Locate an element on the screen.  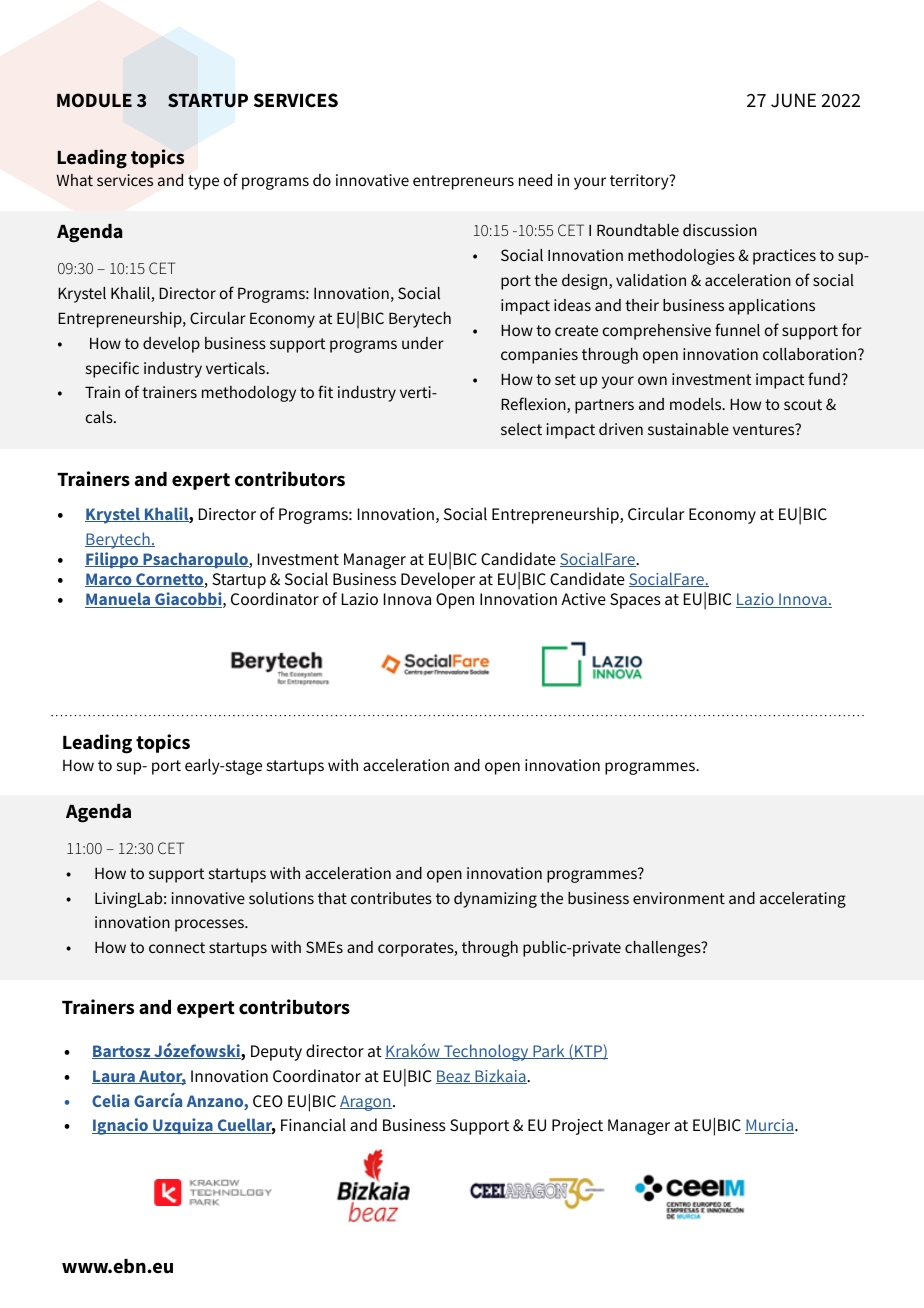
Filippo is located at coordinates (113, 560).
